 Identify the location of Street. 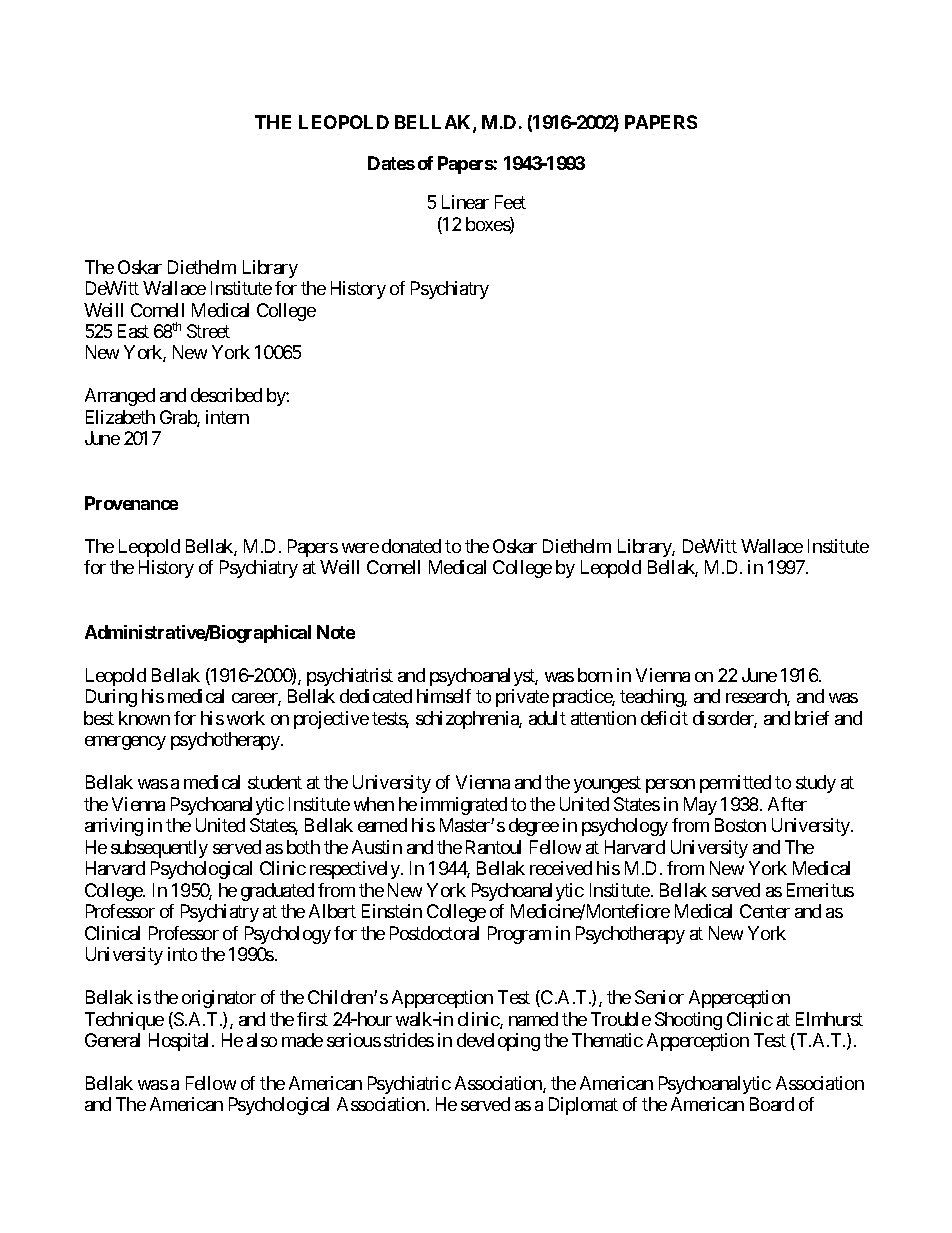
(208, 331).
